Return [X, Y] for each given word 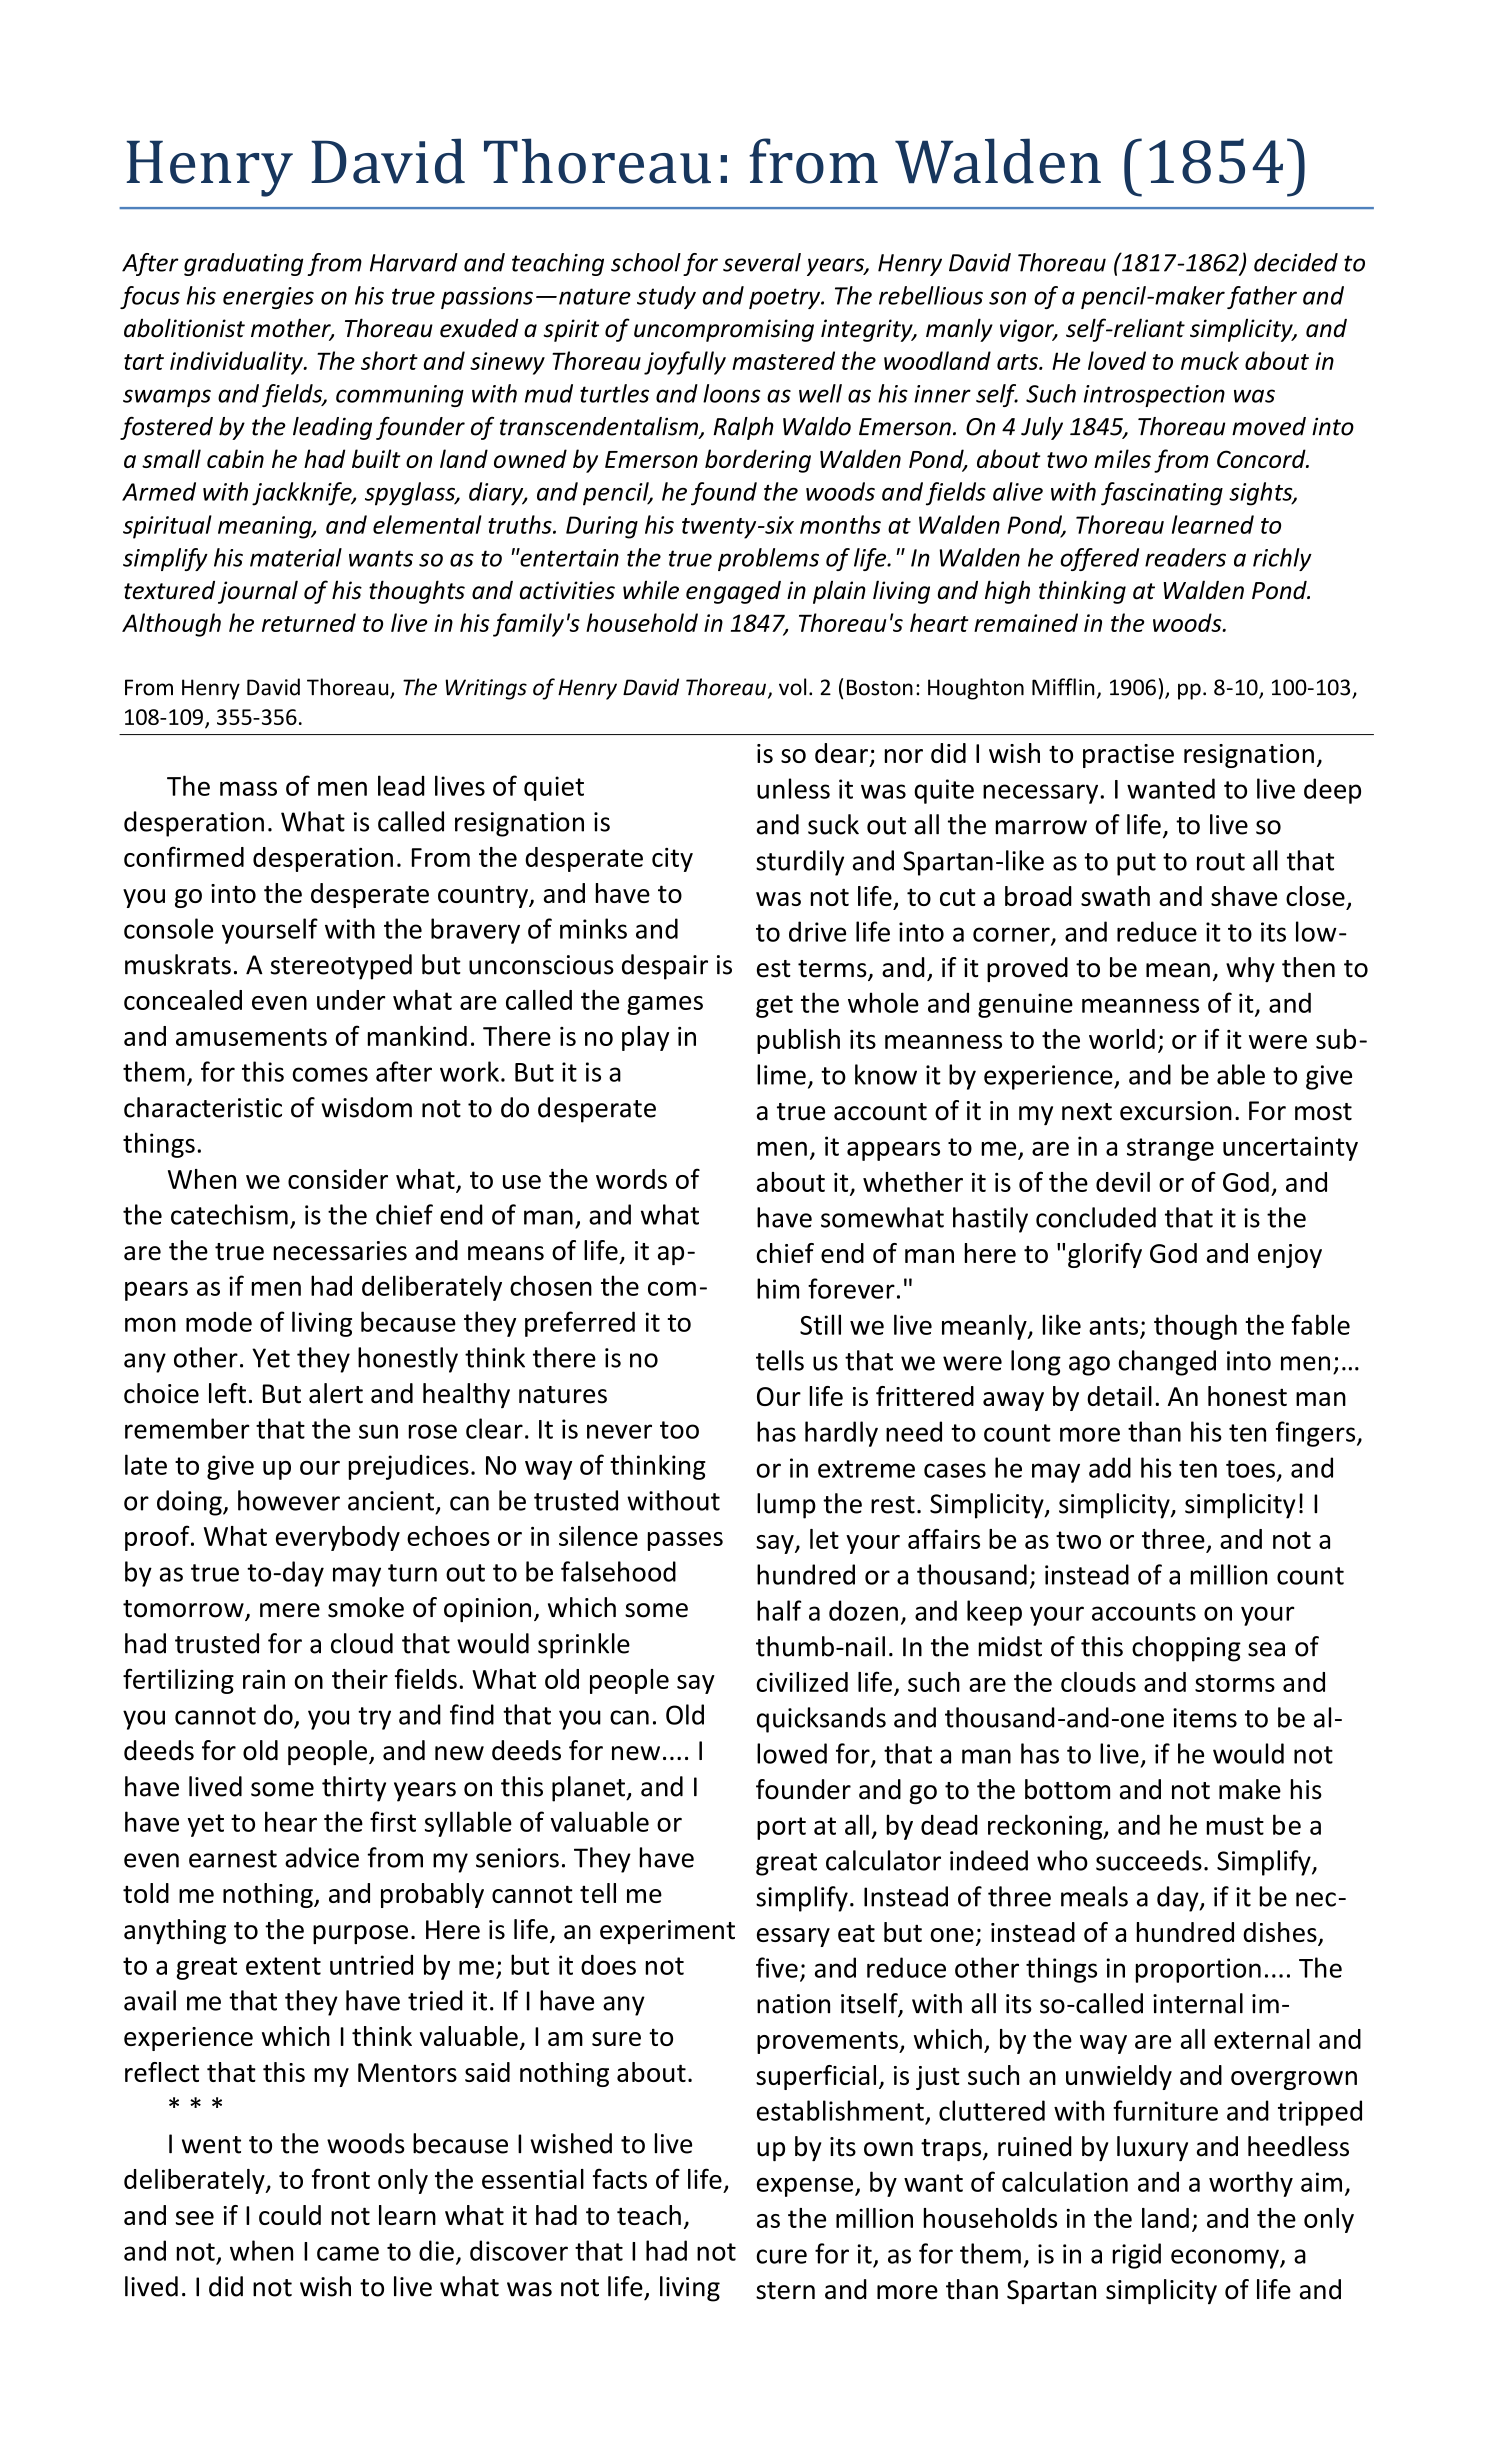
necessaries [340, 1251]
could [290, 2215]
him [778, 1288]
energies [268, 298]
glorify [1105, 1255]
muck [1210, 360]
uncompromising [724, 330]
